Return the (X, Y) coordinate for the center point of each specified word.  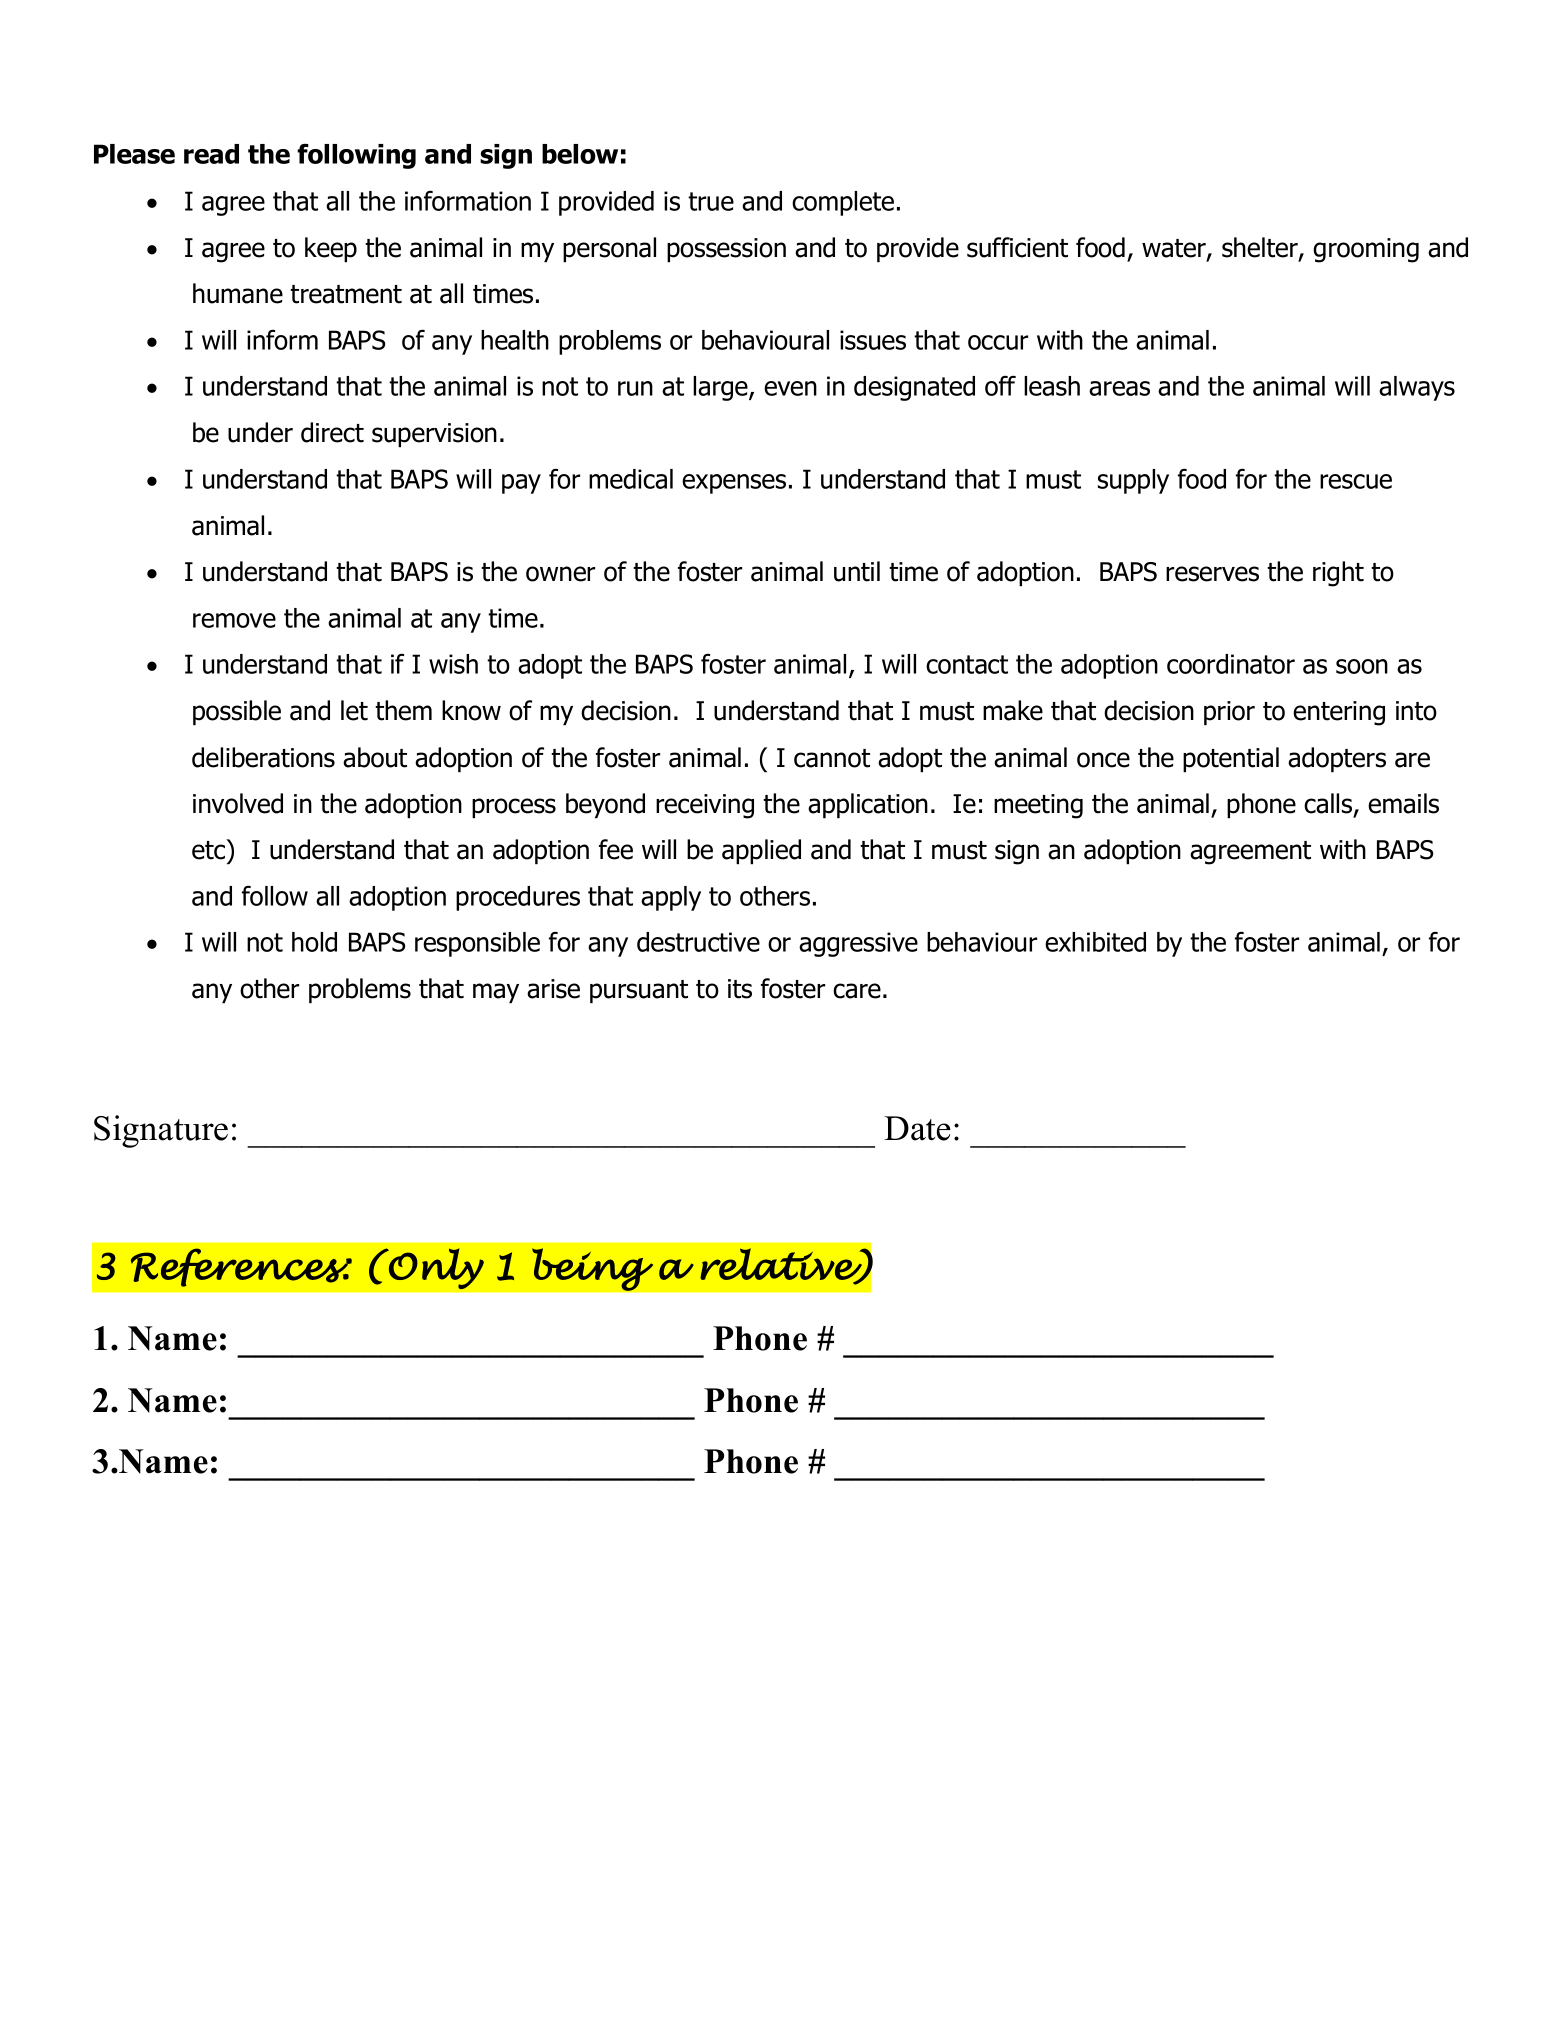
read (211, 154)
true (711, 201)
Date (917, 1128)
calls (1329, 804)
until (857, 571)
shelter (1261, 248)
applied (761, 851)
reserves (1212, 574)
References (240, 1267)
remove (234, 620)
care (857, 991)
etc (210, 849)
